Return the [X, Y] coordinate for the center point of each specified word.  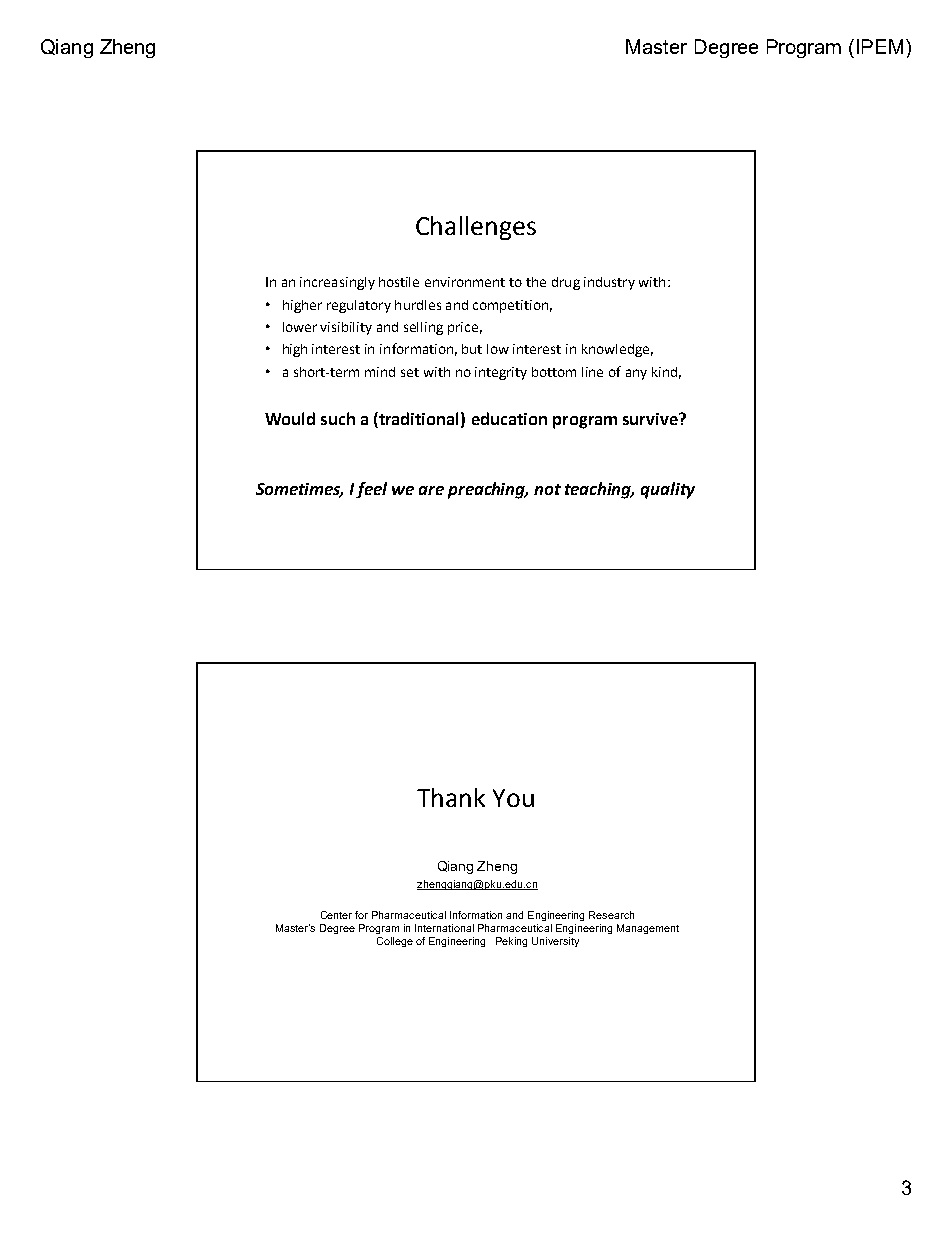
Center [336, 915]
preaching [488, 490]
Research [611, 915]
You [513, 798]
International [444, 928]
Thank [451, 797]
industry [609, 283]
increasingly [337, 283]
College [395, 942]
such [338, 418]
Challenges [476, 228]
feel [371, 490]
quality [668, 490]
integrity [501, 373]
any [636, 374]
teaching [599, 490]
